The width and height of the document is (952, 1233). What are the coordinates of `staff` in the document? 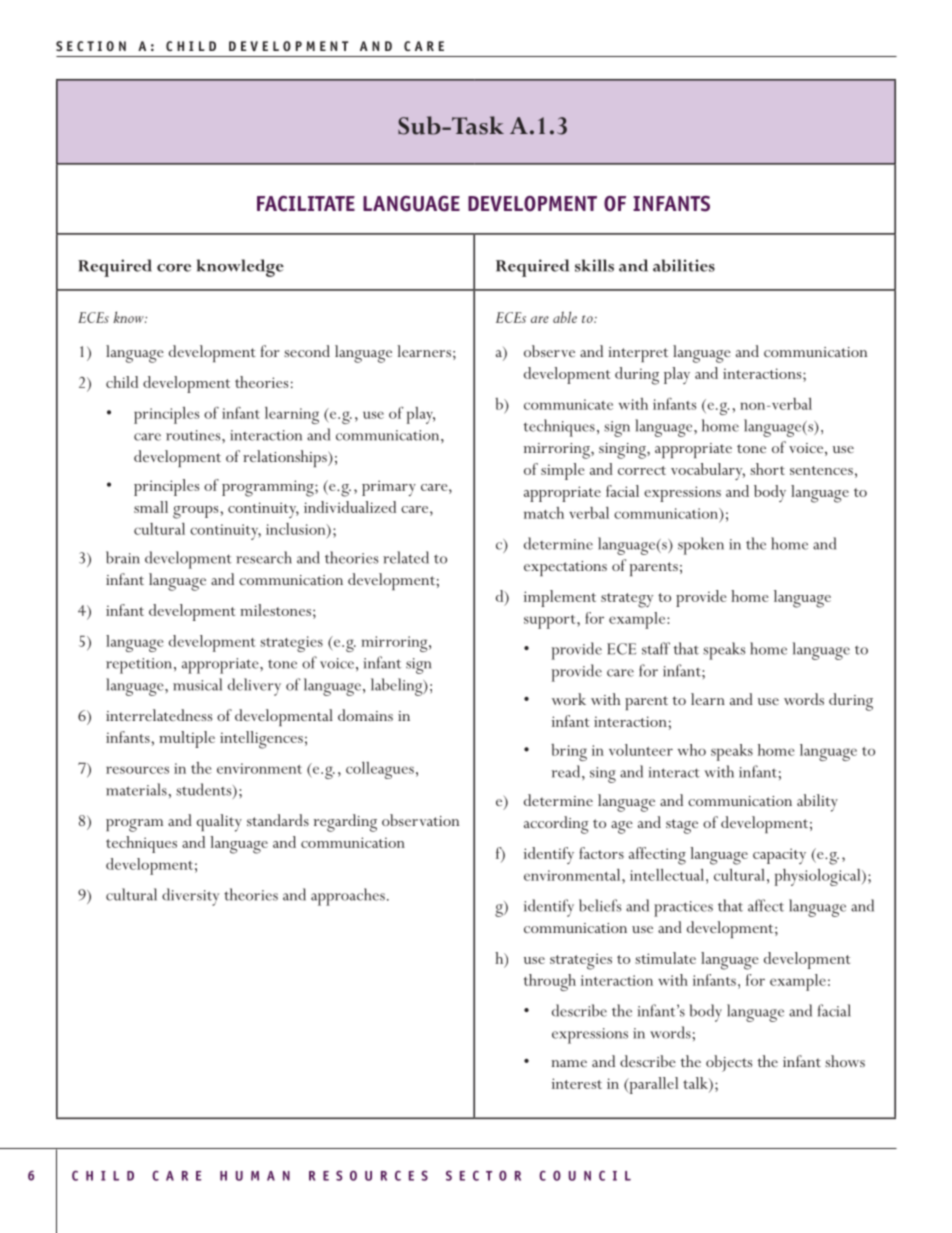 It's located at (656, 648).
